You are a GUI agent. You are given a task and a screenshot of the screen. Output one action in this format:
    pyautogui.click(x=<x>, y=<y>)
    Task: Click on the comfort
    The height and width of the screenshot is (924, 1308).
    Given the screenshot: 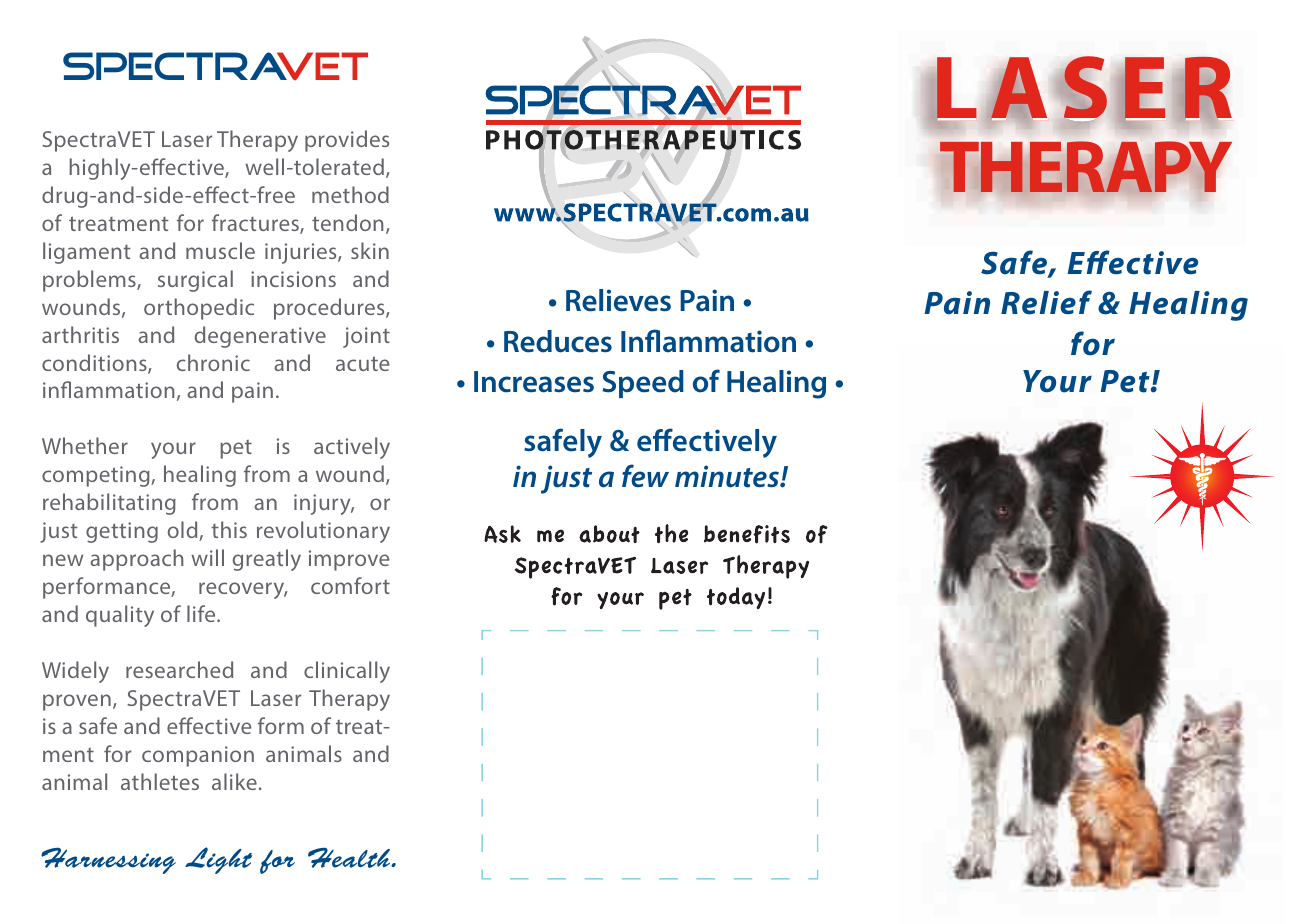 What is the action you would take?
    pyautogui.click(x=350, y=585)
